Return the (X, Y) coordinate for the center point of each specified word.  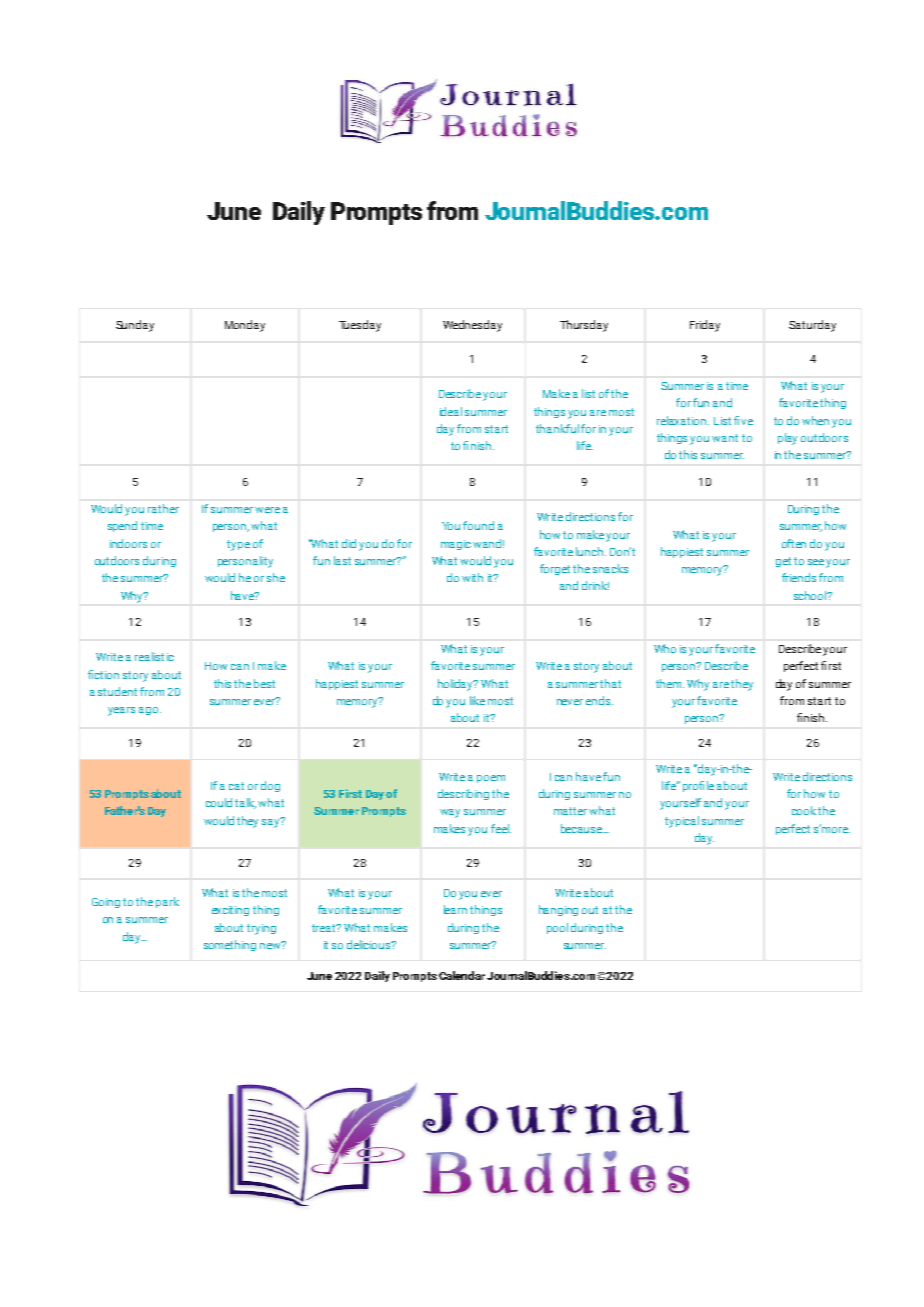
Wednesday (472, 326)
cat (236, 786)
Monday (245, 326)
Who (665, 648)
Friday (705, 326)
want (725, 438)
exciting (230, 911)
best (264, 683)
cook (804, 810)
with (472, 577)
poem (491, 779)
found (478, 525)
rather (163, 508)
